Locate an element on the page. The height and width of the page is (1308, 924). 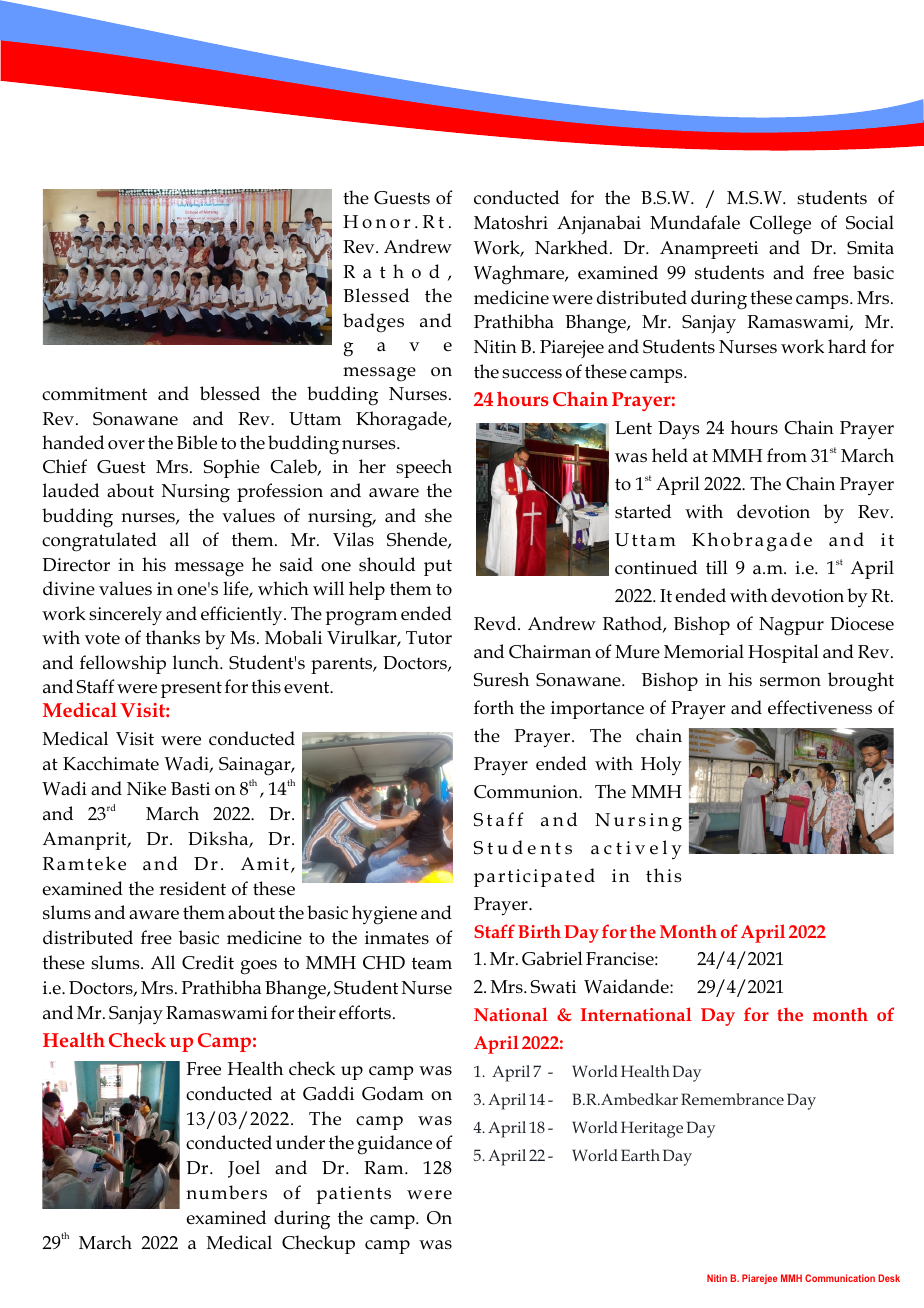
commitment is located at coordinates (94, 394).
